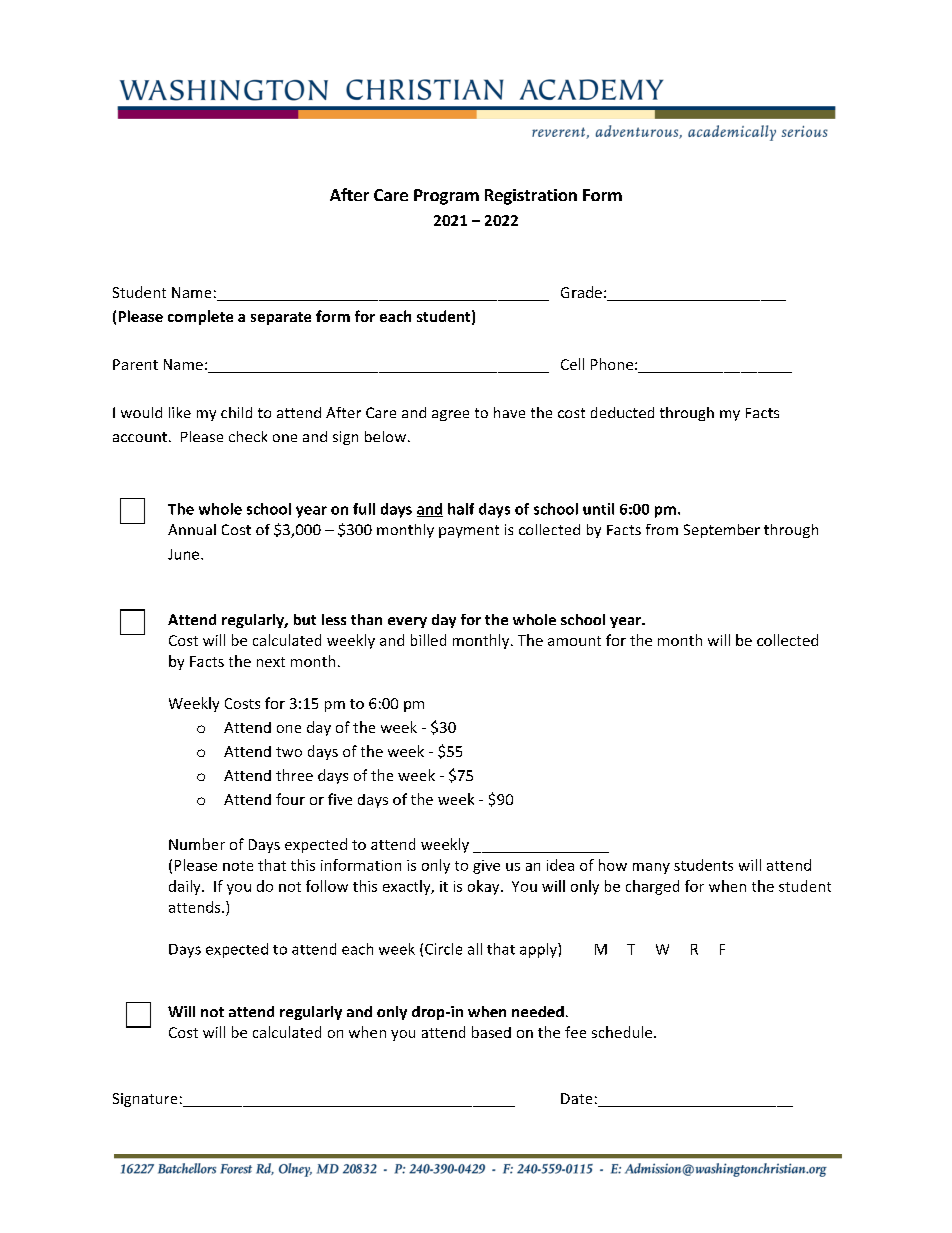 The image size is (952, 1233). What do you see at coordinates (407, 622) in the screenshot?
I see `every` at bounding box center [407, 622].
